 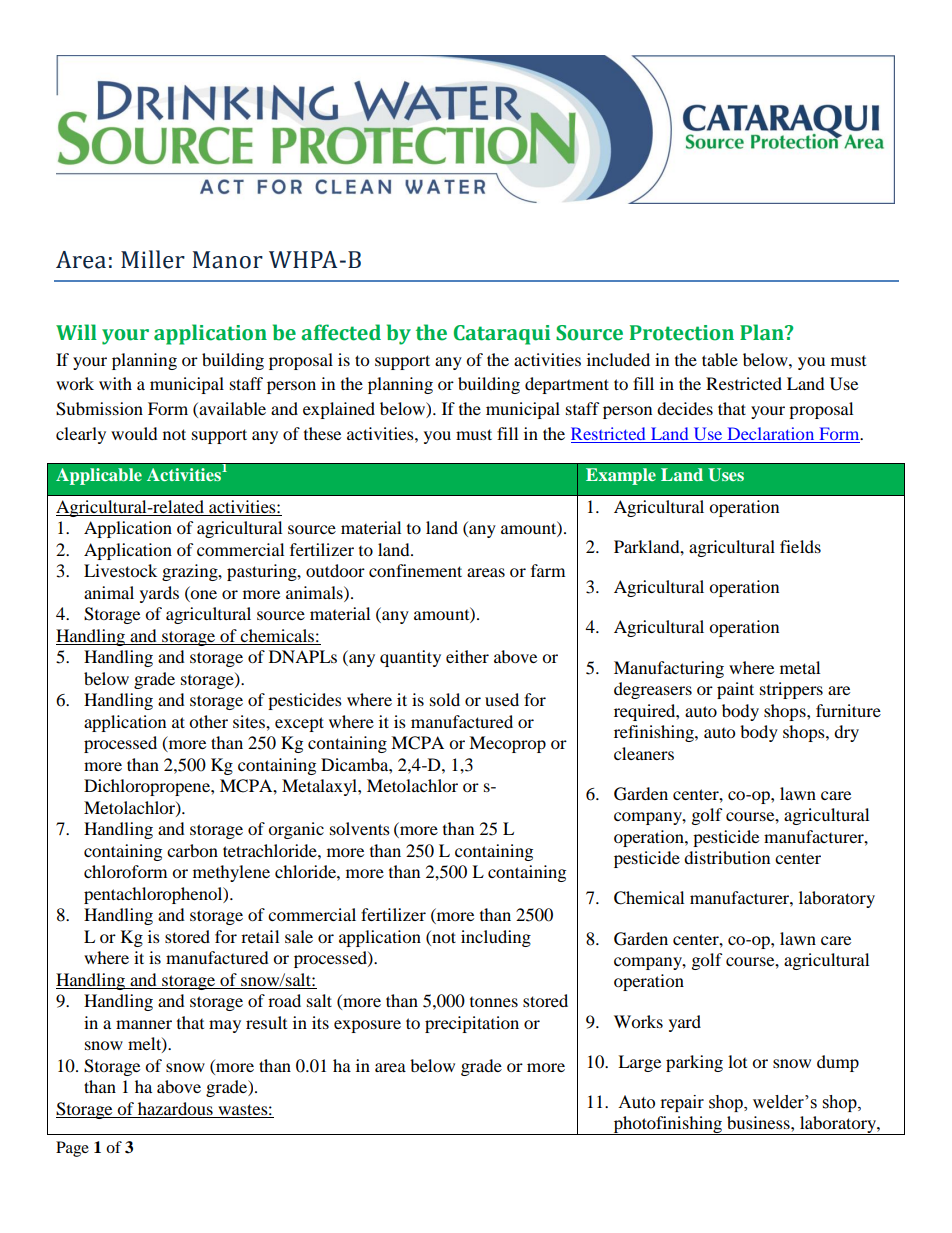 What do you see at coordinates (472, 1024) in the screenshot?
I see `precipitation` at bounding box center [472, 1024].
